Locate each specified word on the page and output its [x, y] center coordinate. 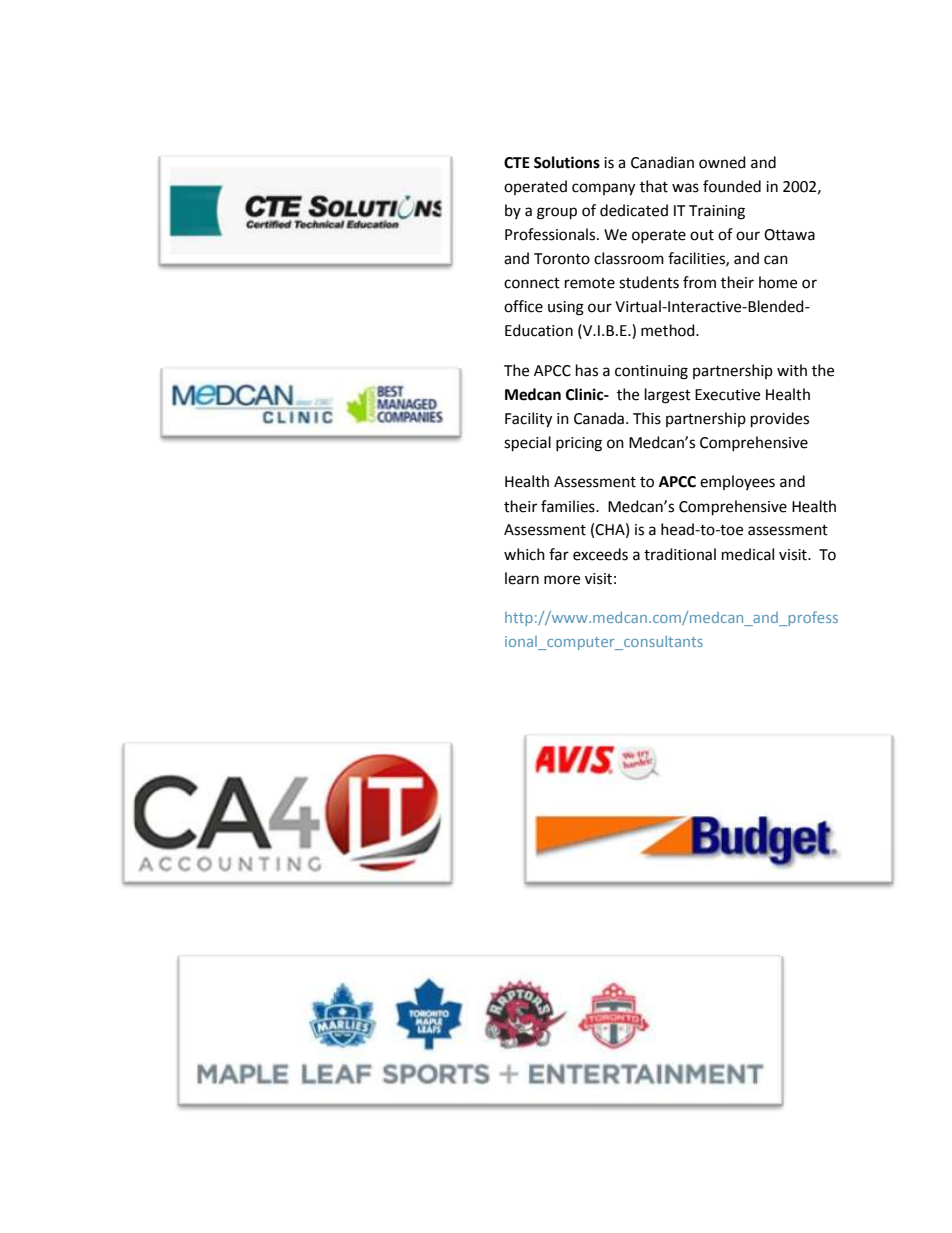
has [587, 370]
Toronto [562, 259]
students [649, 282]
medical [748, 554]
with [792, 370]
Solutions [567, 162]
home [778, 282]
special [527, 444]
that [654, 186]
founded [732, 186]
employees [737, 482]
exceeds [600, 554]
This [647, 418]
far [559, 554]
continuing [651, 372]
